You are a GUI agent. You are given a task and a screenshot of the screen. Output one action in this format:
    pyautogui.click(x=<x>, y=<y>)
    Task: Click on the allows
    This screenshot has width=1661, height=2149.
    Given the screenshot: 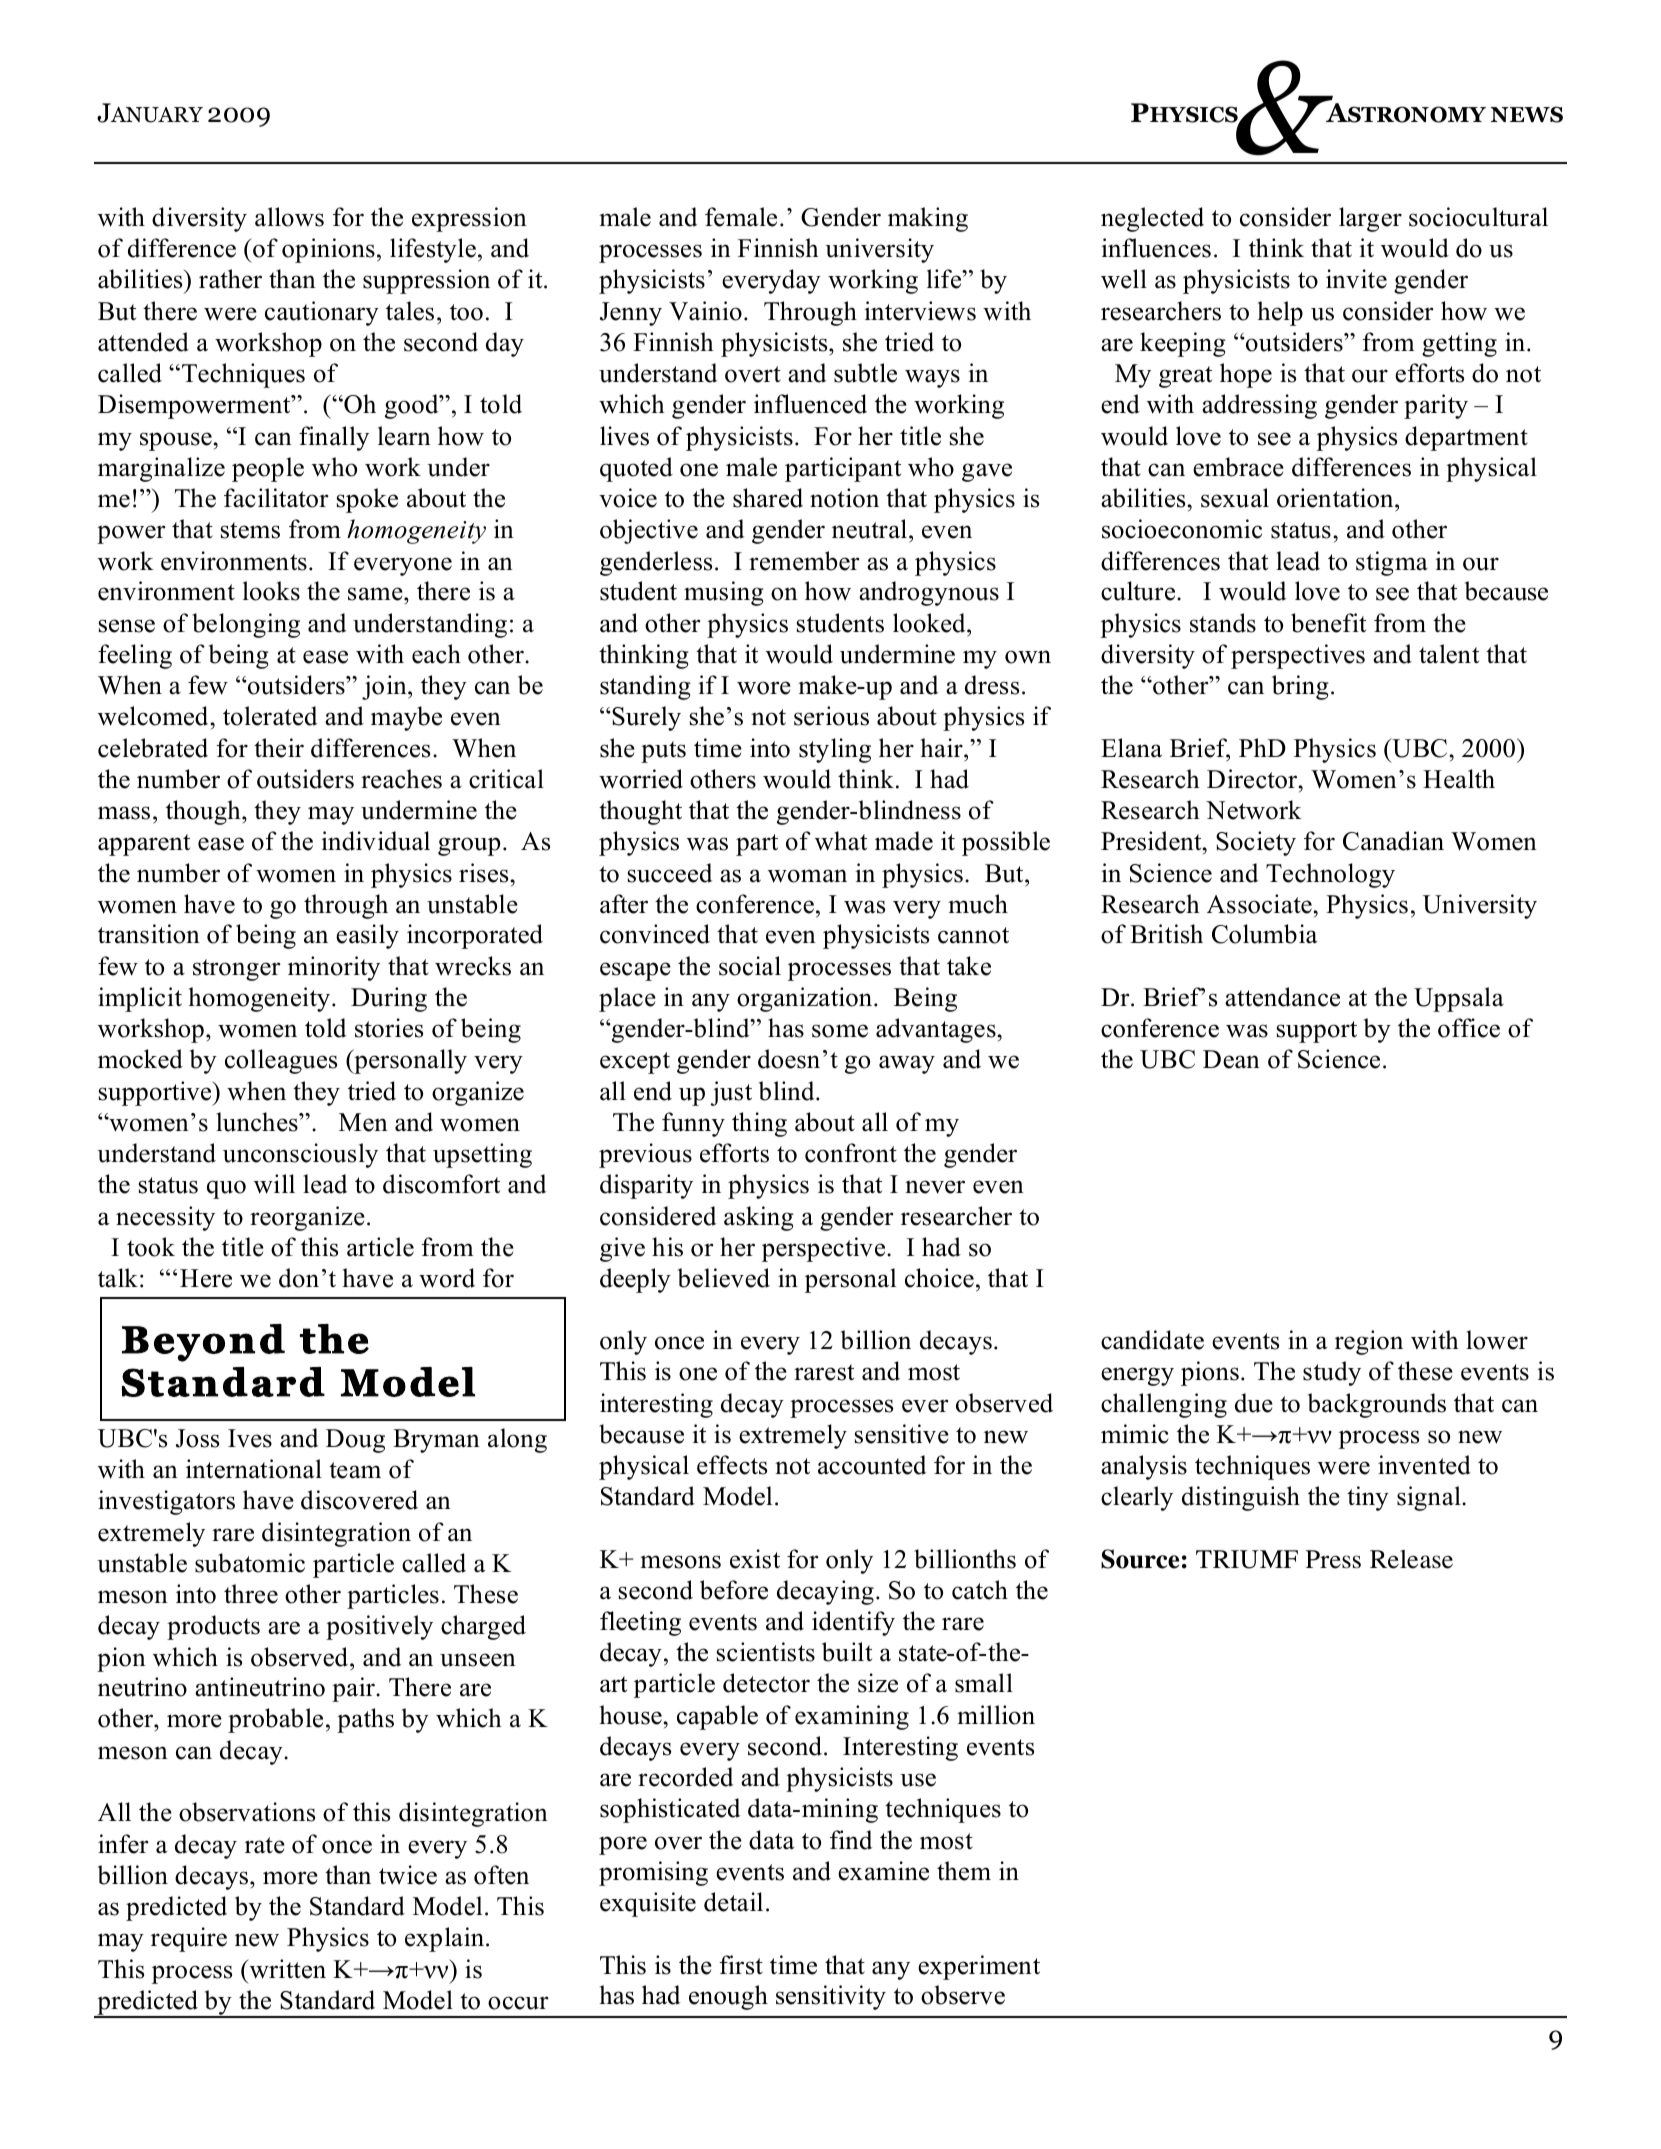 What is the action you would take?
    pyautogui.click(x=289, y=217)
